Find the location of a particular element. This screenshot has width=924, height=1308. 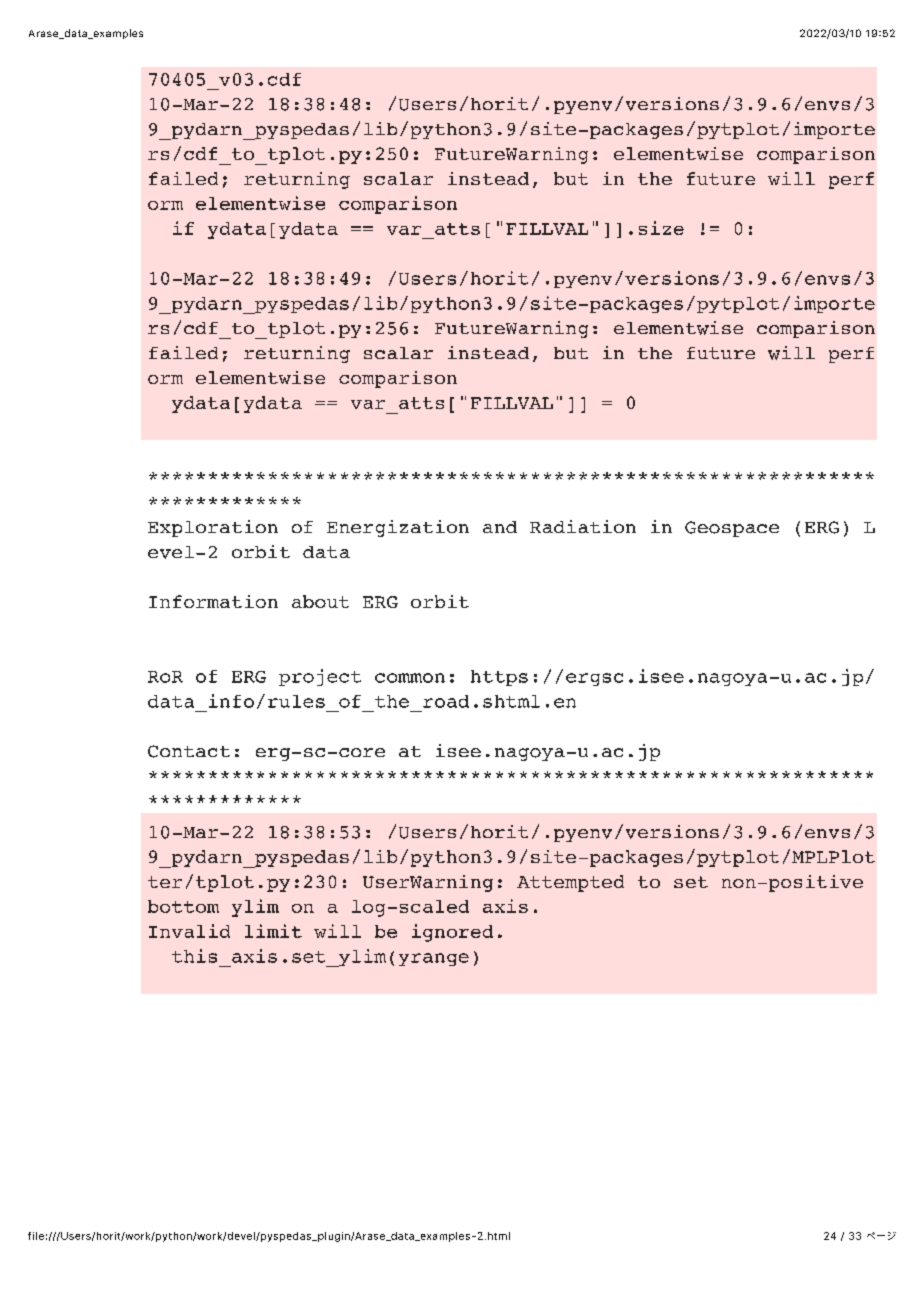

Attempted is located at coordinates (570, 883).
